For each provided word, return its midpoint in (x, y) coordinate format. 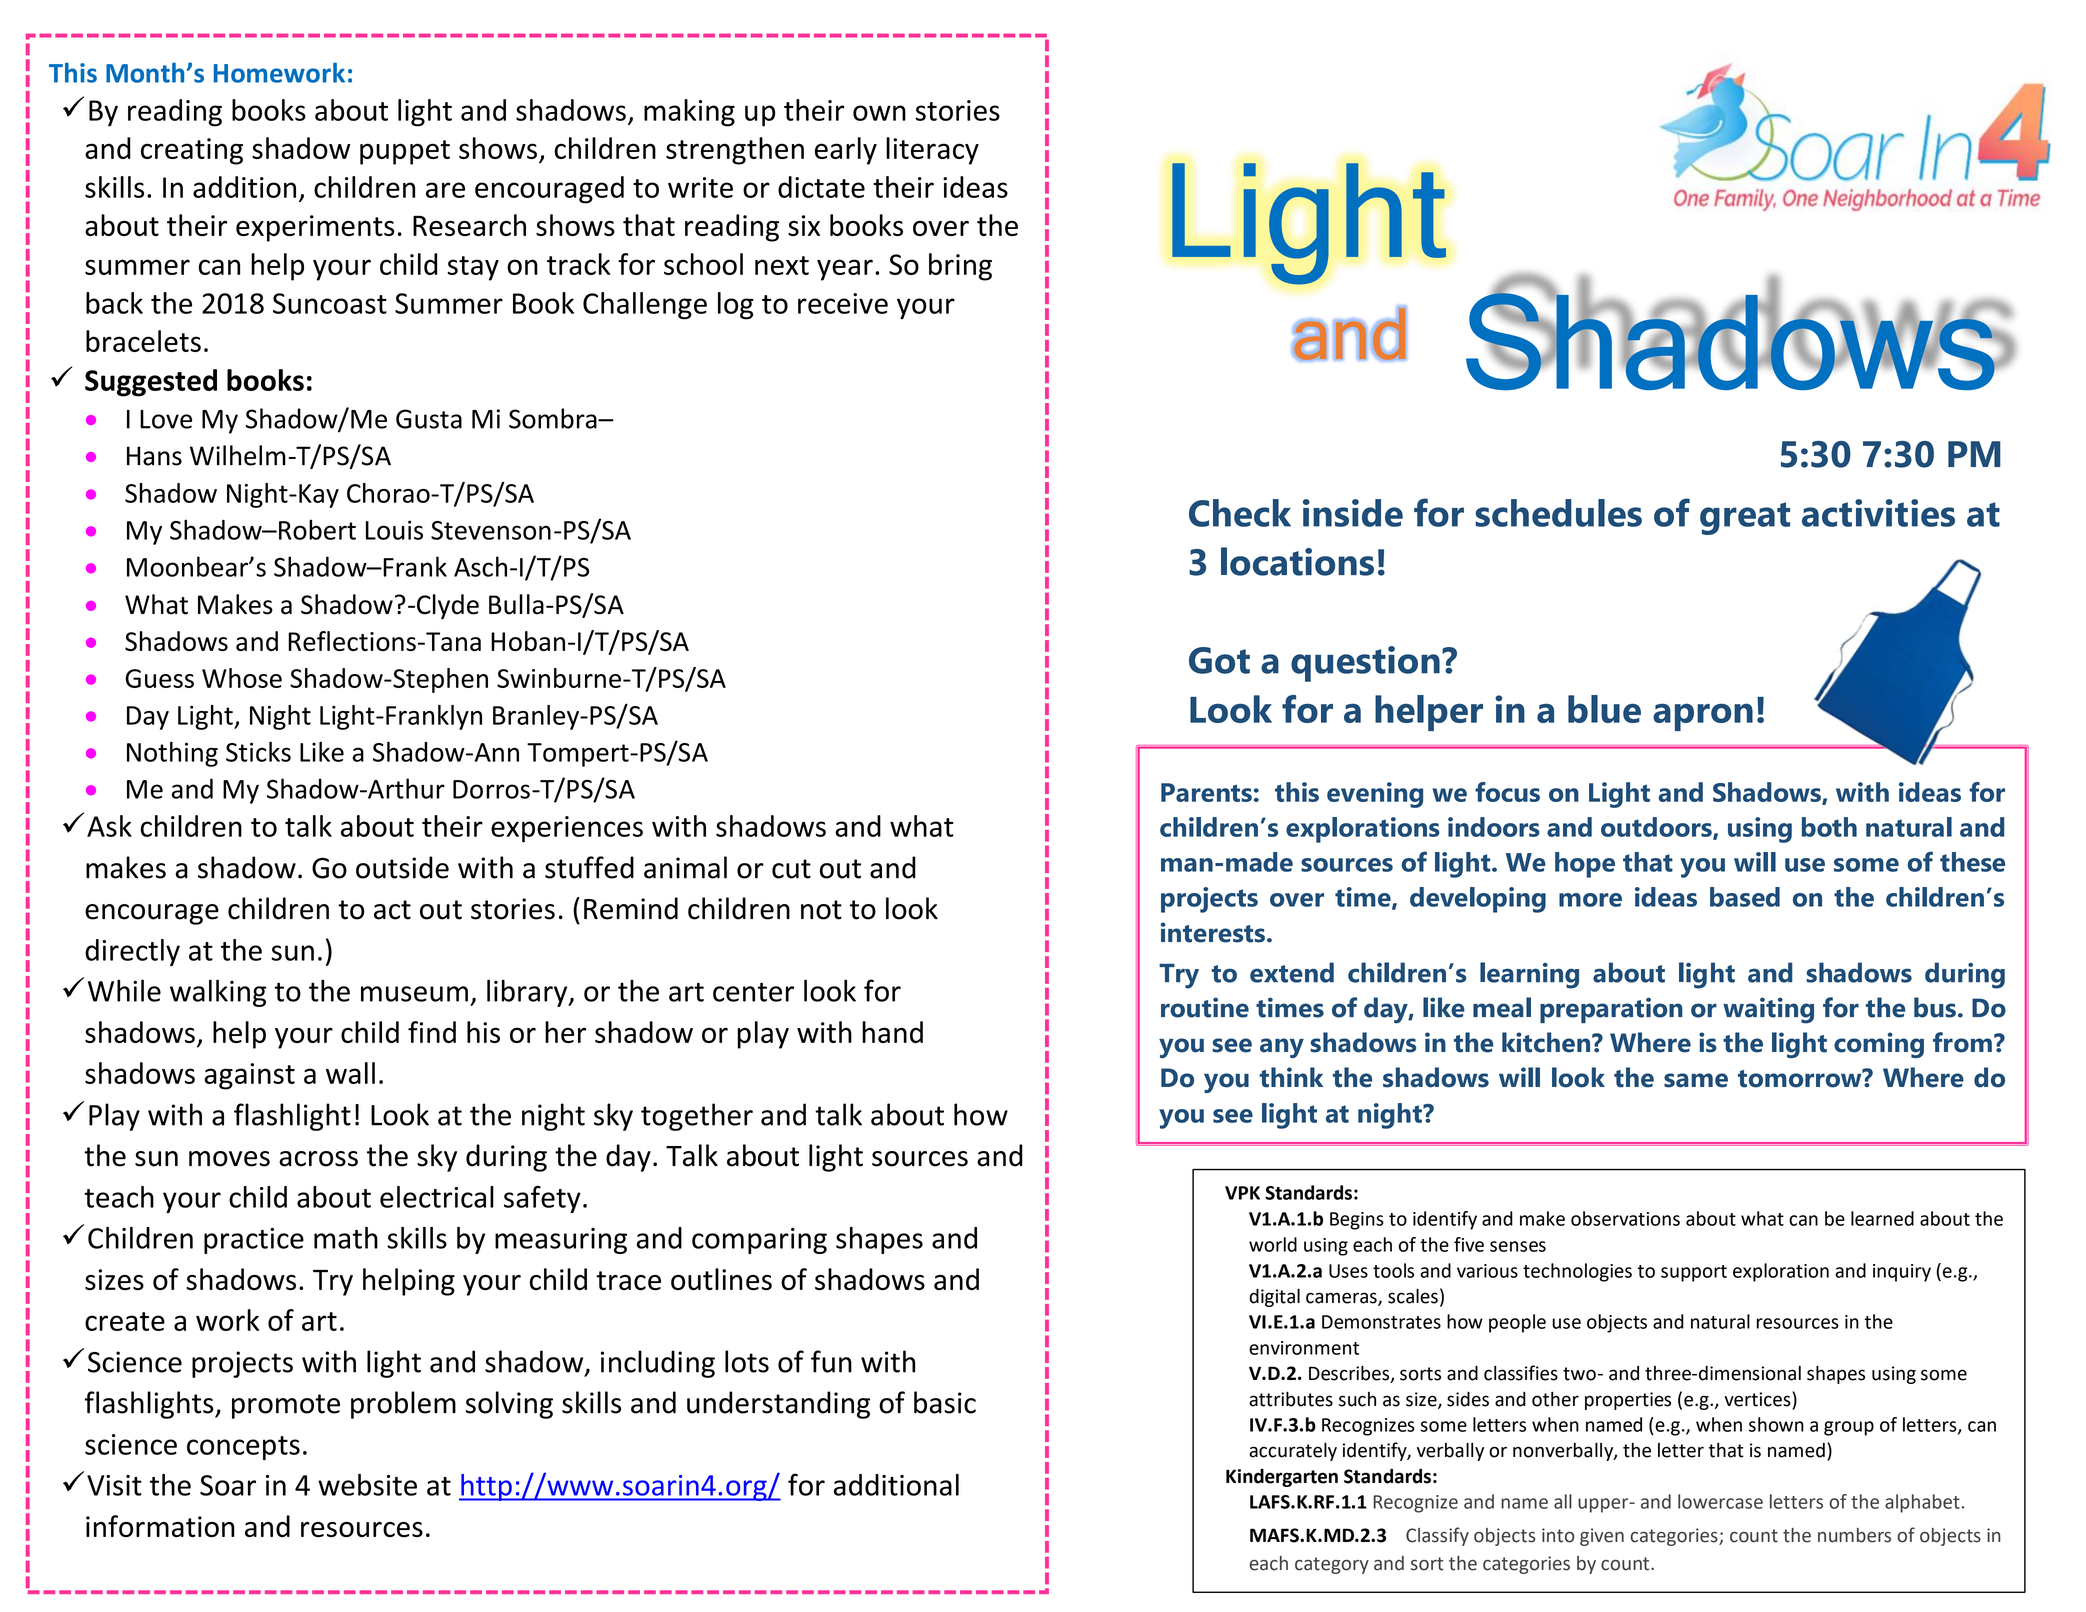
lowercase (1720, 1501)
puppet (405, 152)
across (318, 1159)
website (367, 1485)
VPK (1242, 1193)
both (1829, 827)
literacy (932, 151)
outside (402, 867)
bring (960, 267)
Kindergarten (1282, 1478)
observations (1625, 1218)
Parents (1206, 792)
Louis (394, 530)
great (1745, 518)
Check (1240, 513)
